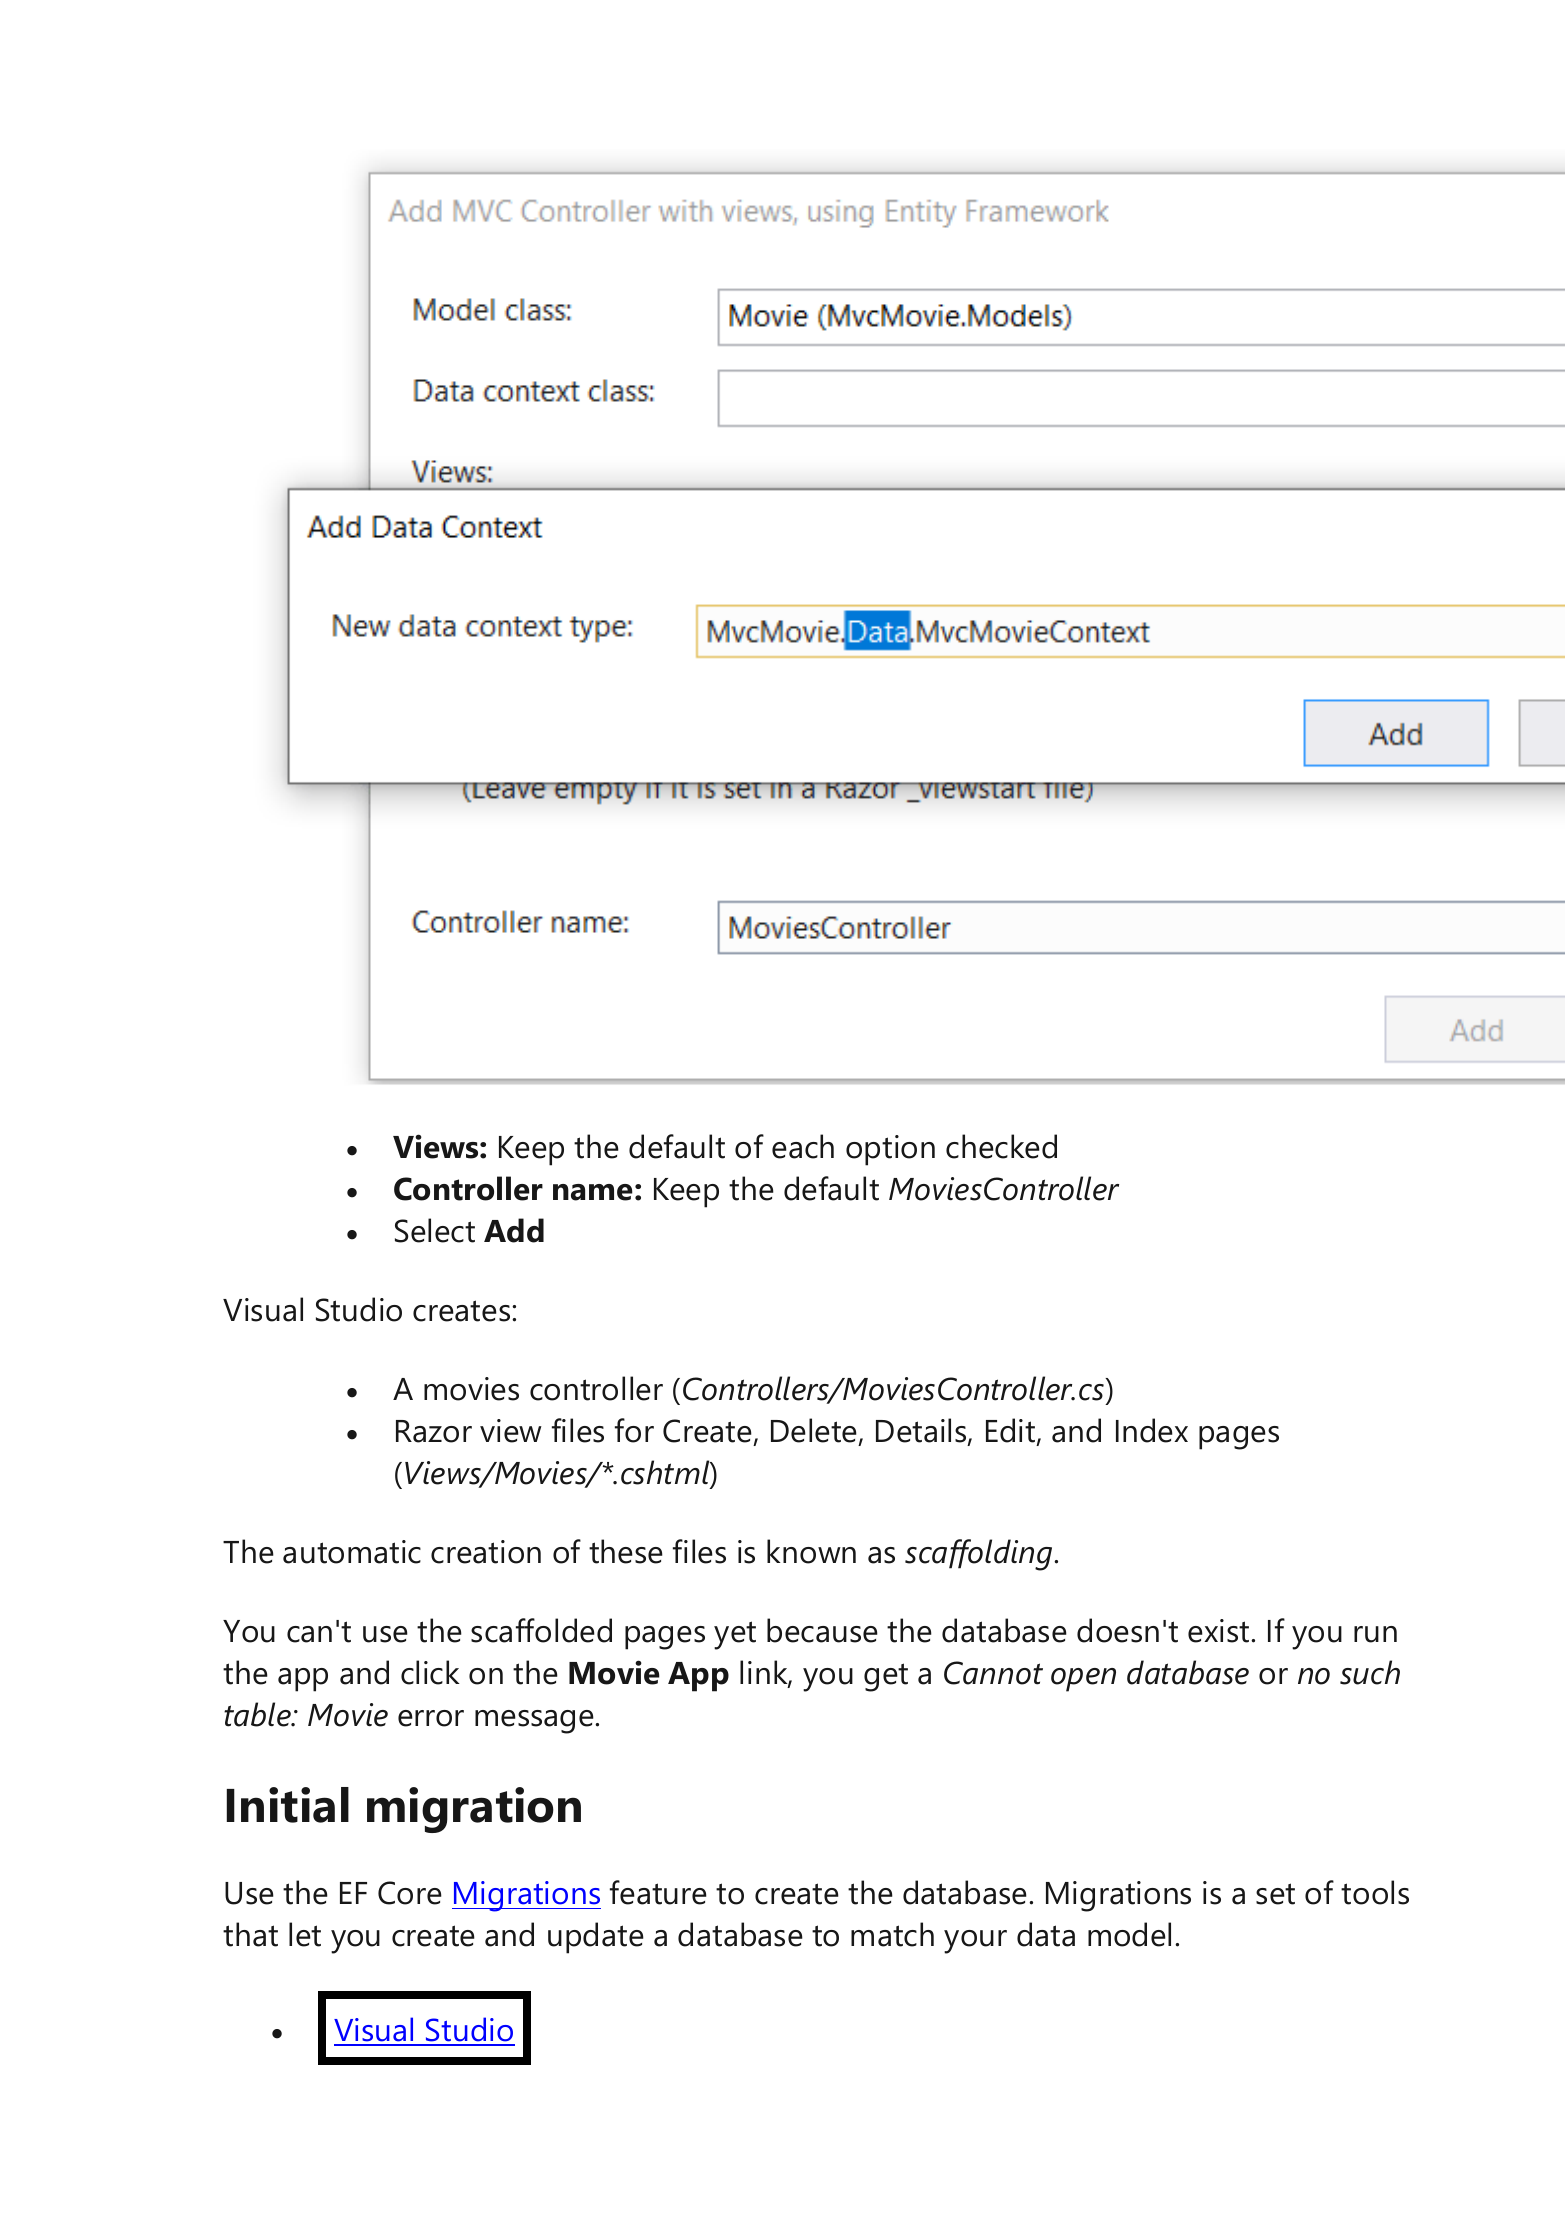 This screenshot has height=2214, width=1565. I want to click on Delete, so click(814, 1430).
